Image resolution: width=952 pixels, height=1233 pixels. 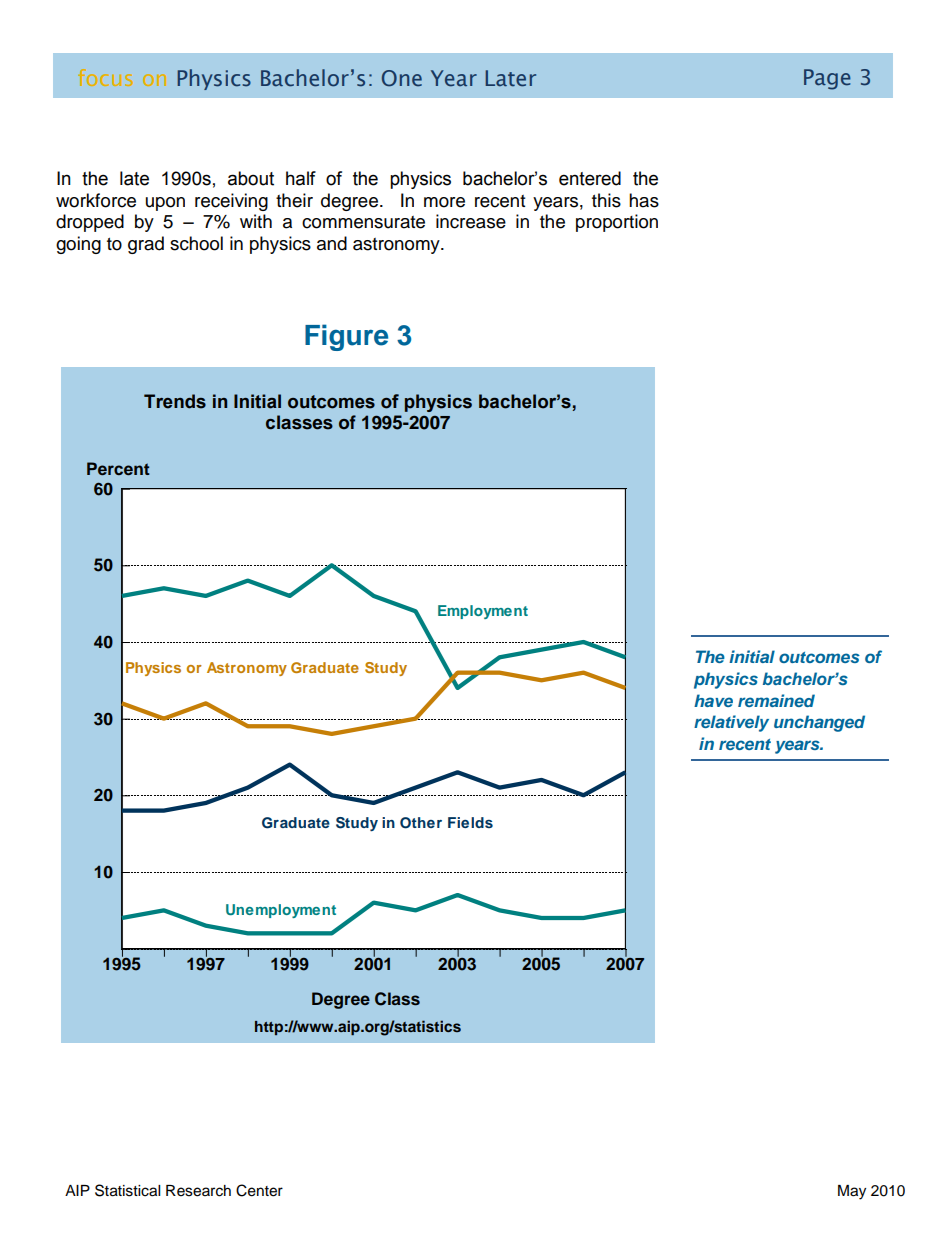 What do you see at coordinates (470, 822) in the page?
I see `Fields` at bounding box center [470, 822].
